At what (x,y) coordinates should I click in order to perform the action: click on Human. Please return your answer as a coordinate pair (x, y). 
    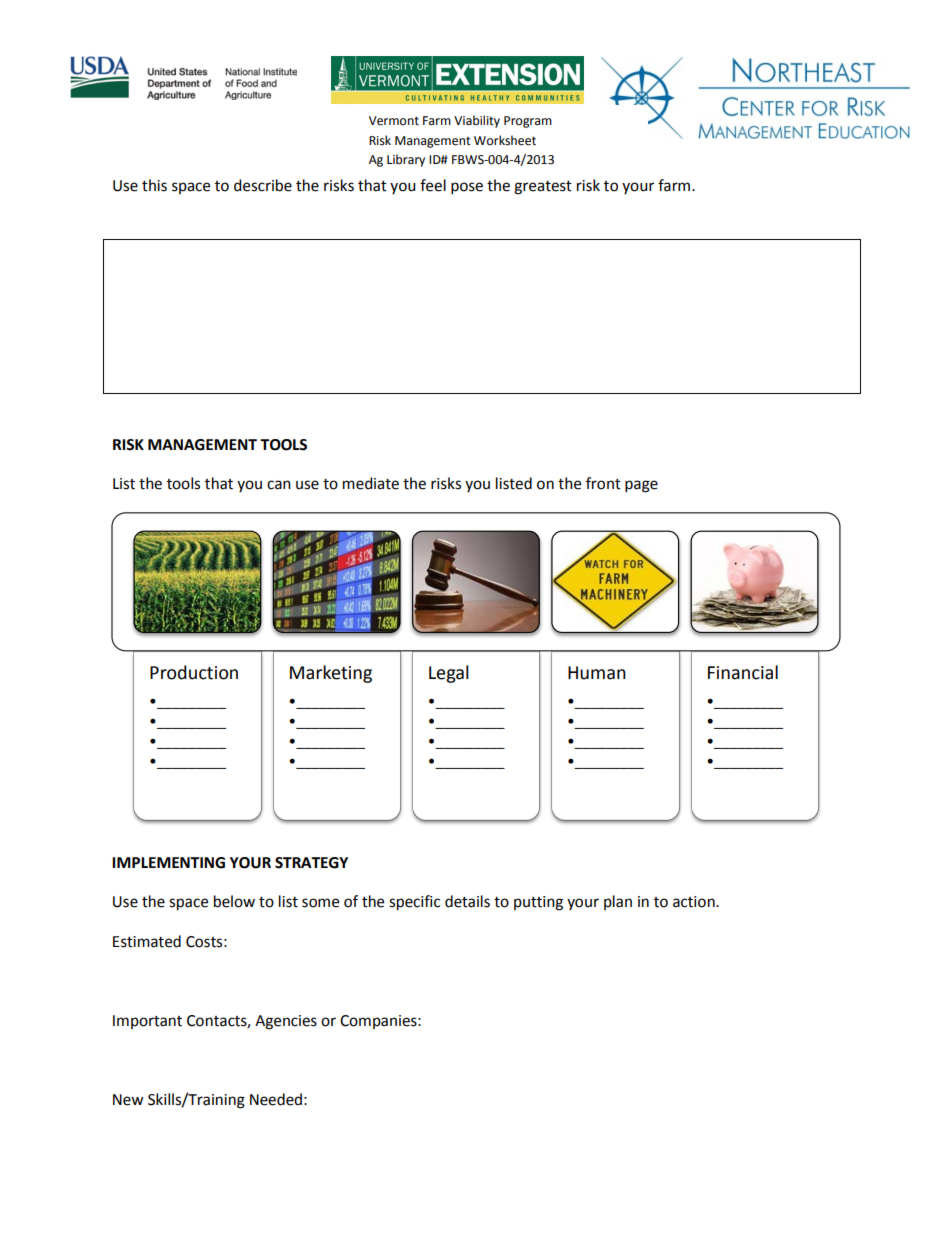
    Looking at the image, I should click on (597, 673).
